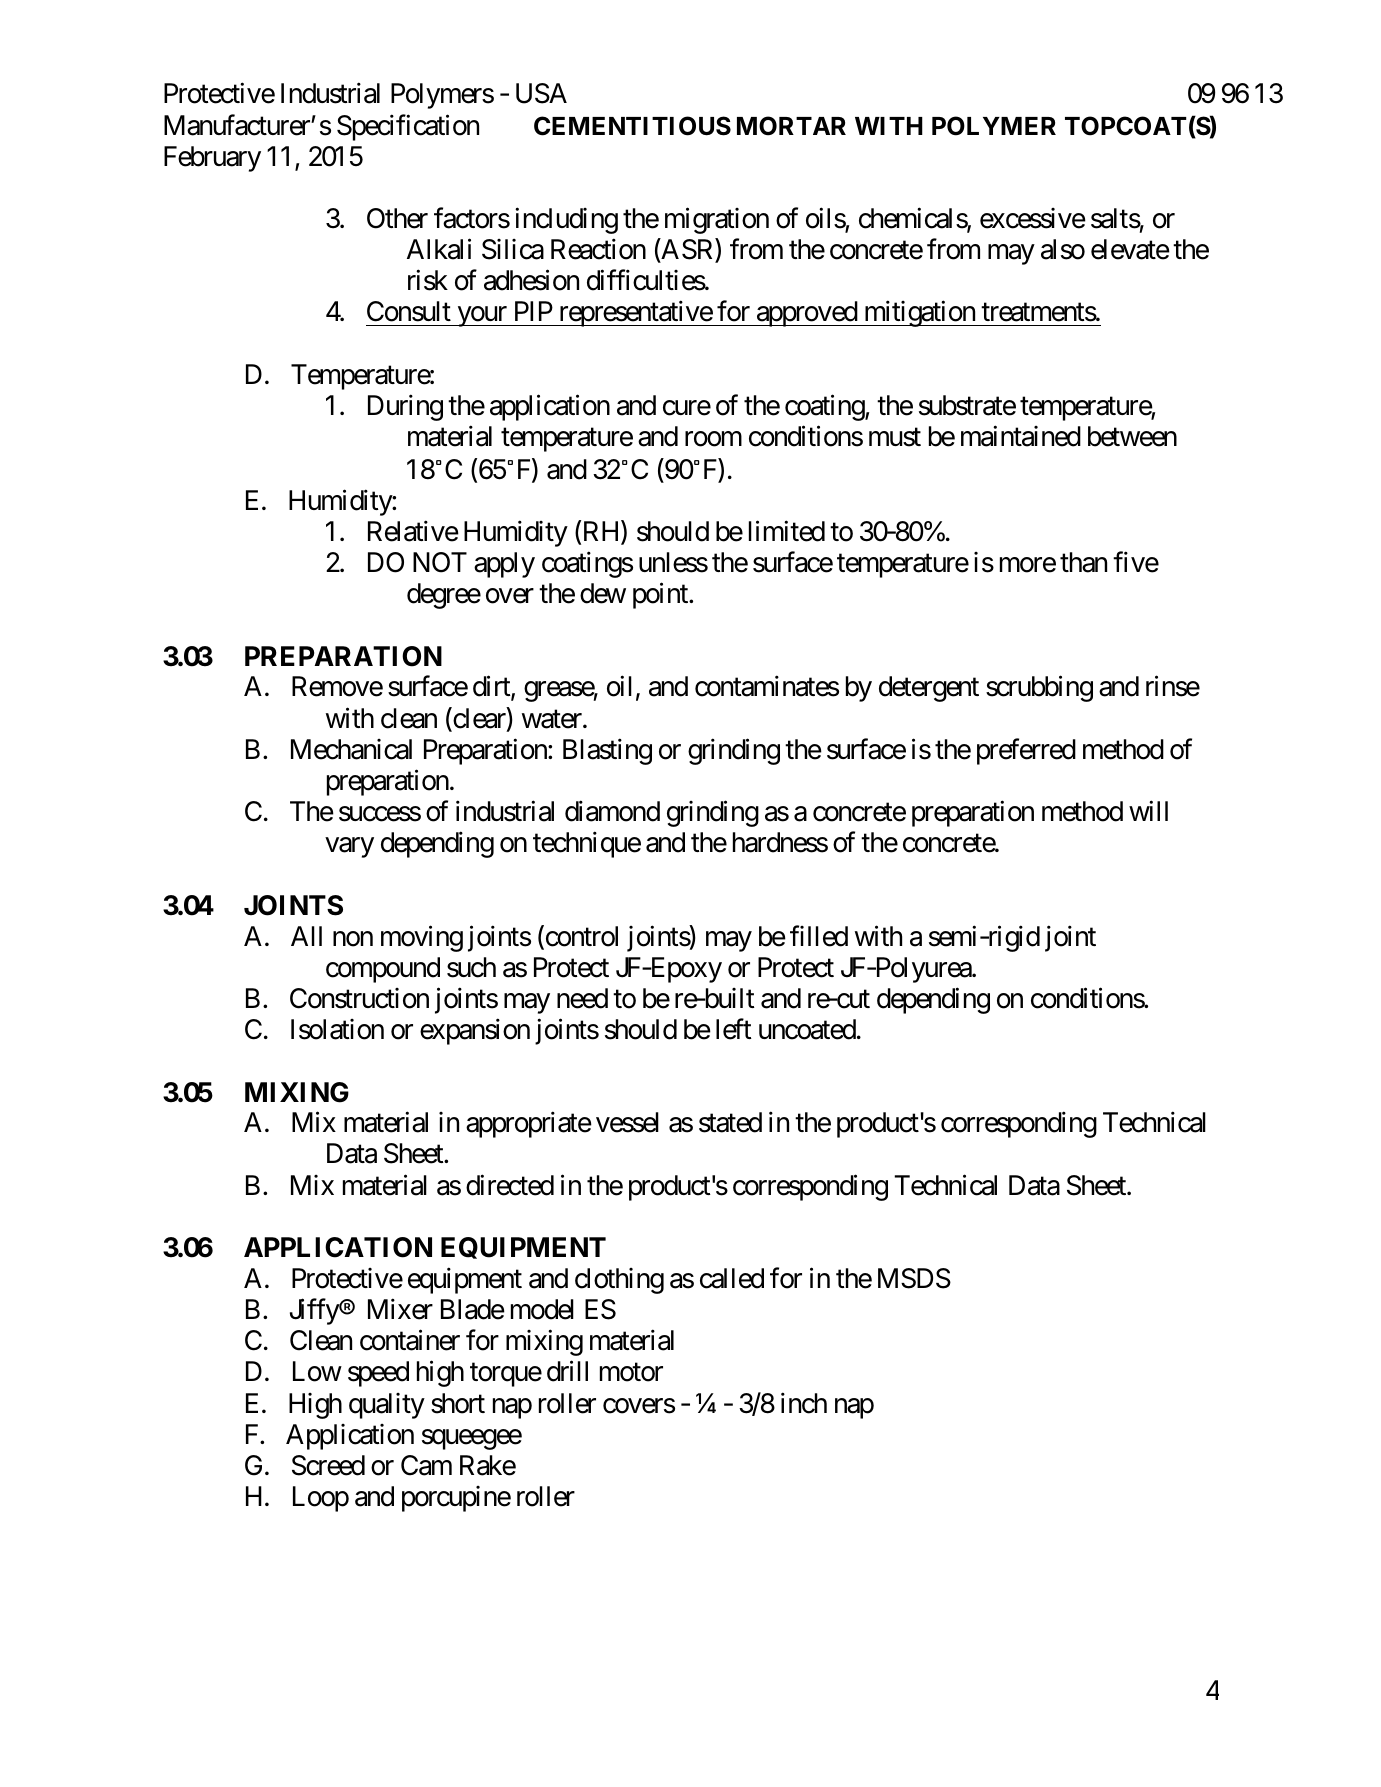  I want to click on motor, so click(631, 1373).
